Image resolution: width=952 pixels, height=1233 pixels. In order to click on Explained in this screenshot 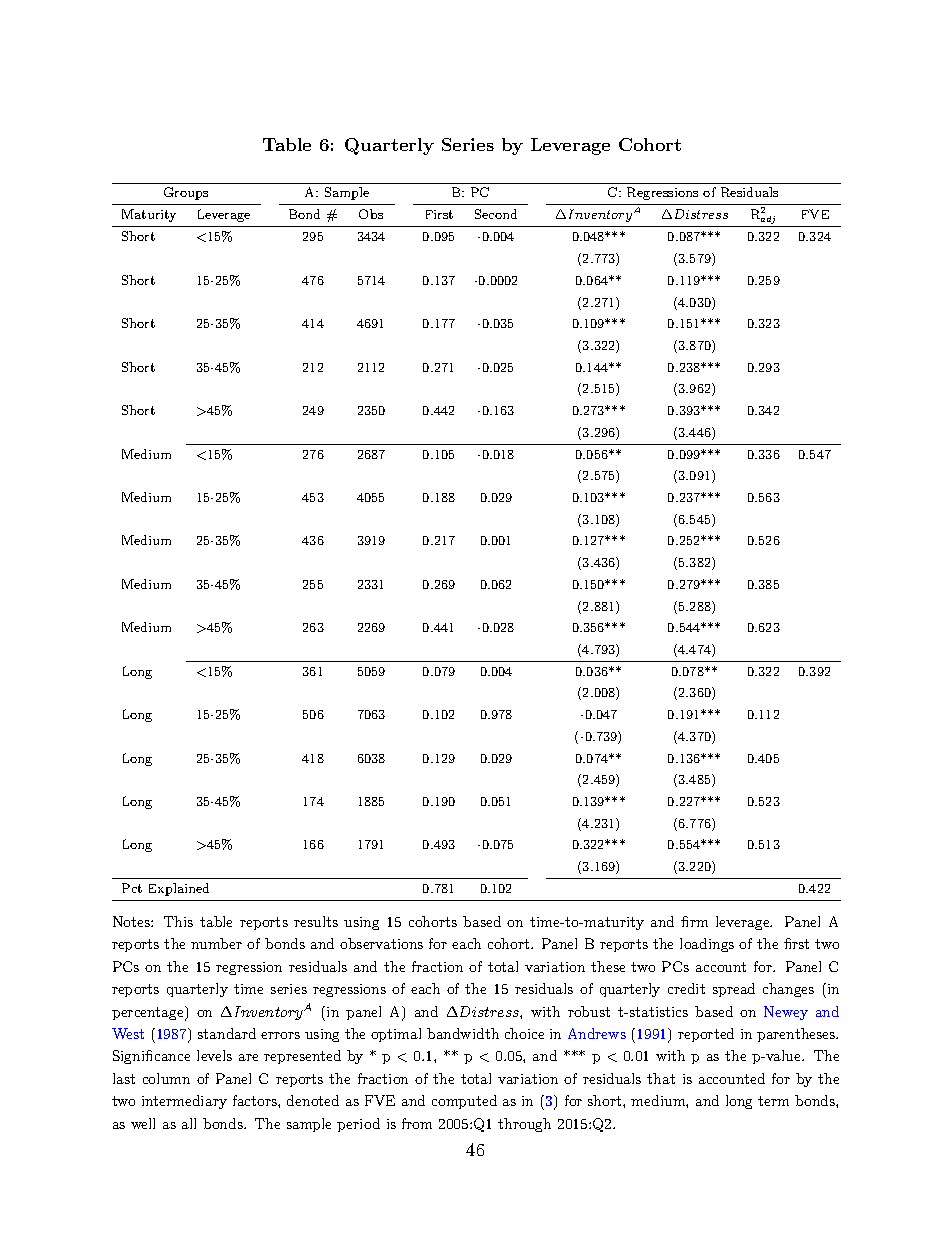, I will do `click(179, 889)`.
